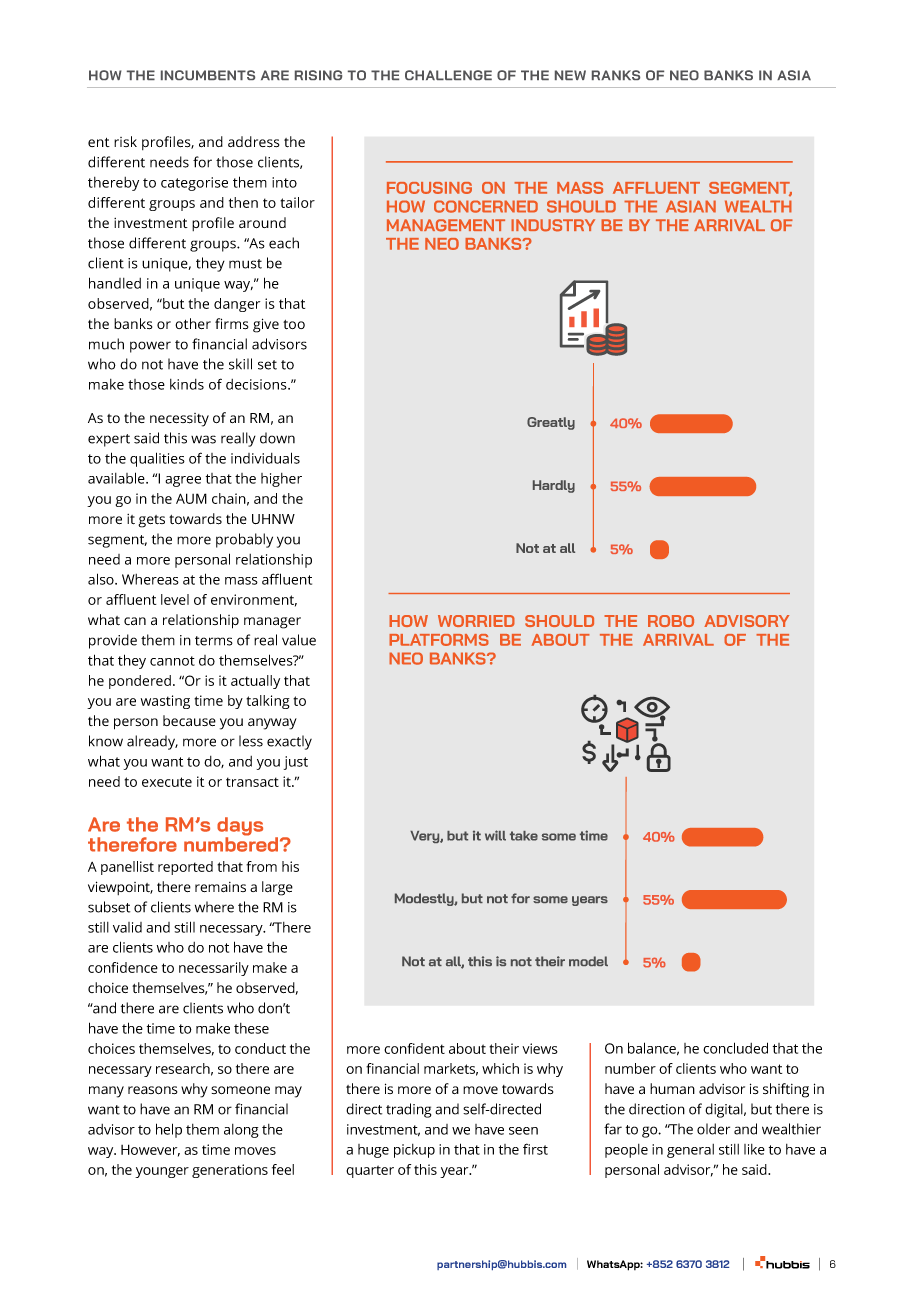 Image resolution: width=924 pixels, height=1308 pixels. Describe the element at coordinates (169, 1130) in the screenshot. I see `help` at that location.
